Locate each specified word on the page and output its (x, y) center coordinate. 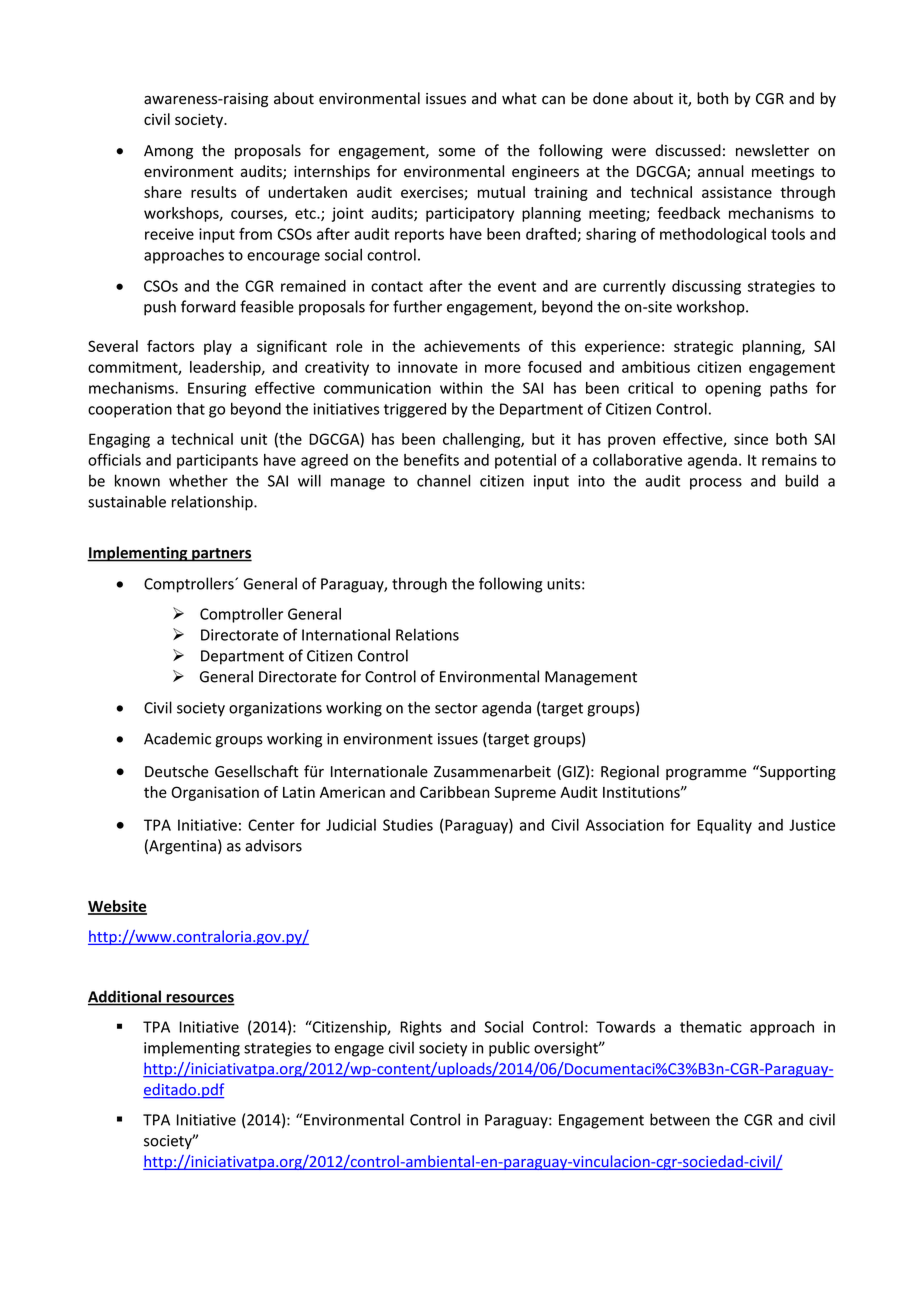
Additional (125, 997)
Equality (724, 826)
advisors (273, 845)
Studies (408, 825)
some (457, 152)
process (716, 484)
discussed (688, 150)
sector (456, 708)
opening (733, 389)
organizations (275, 709)
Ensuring (217, 389)
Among (168, 152)
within (461, 388)
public (509, 1049)
